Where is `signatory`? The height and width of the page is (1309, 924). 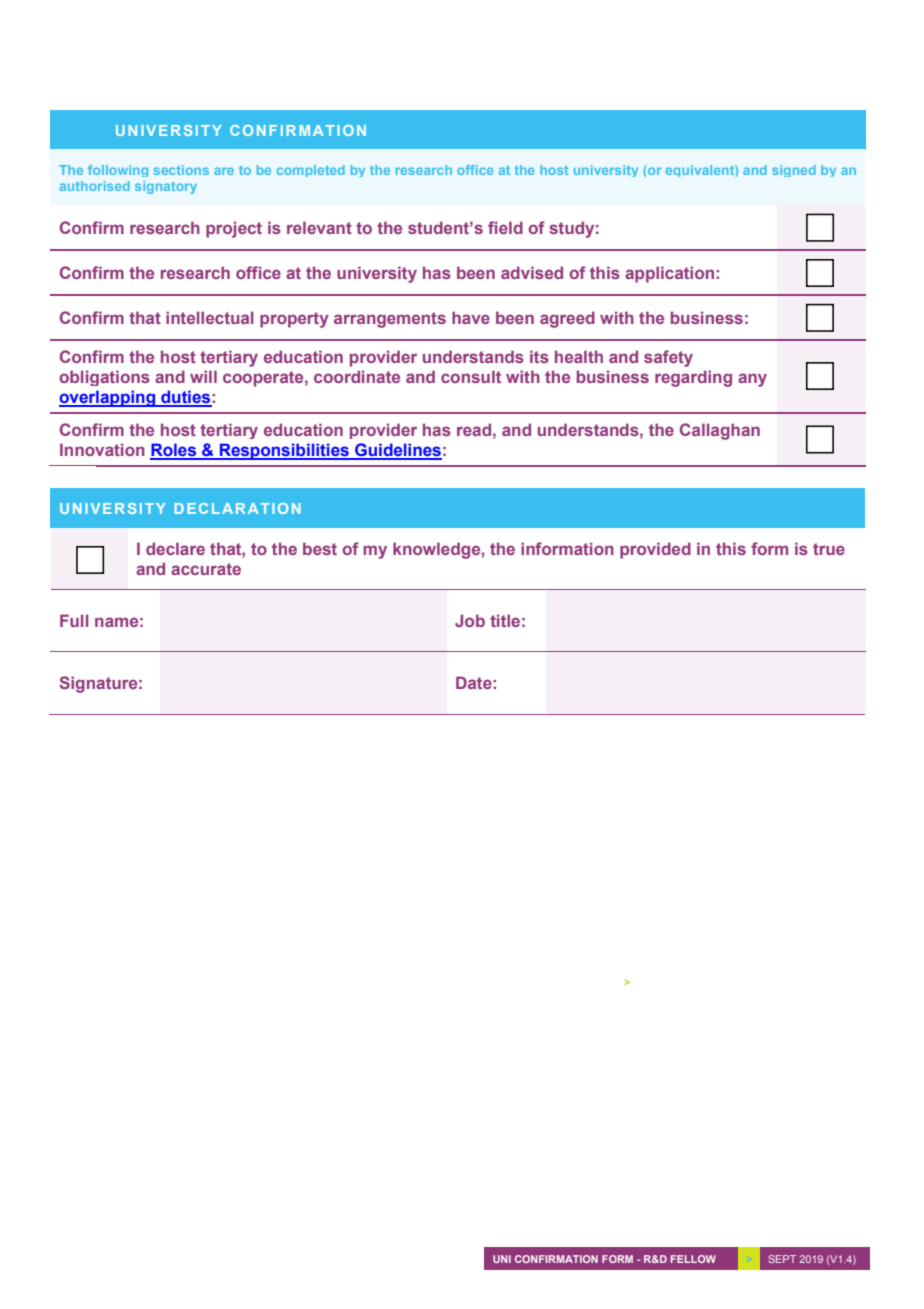
signatory is located at coordinates (166, 187).
